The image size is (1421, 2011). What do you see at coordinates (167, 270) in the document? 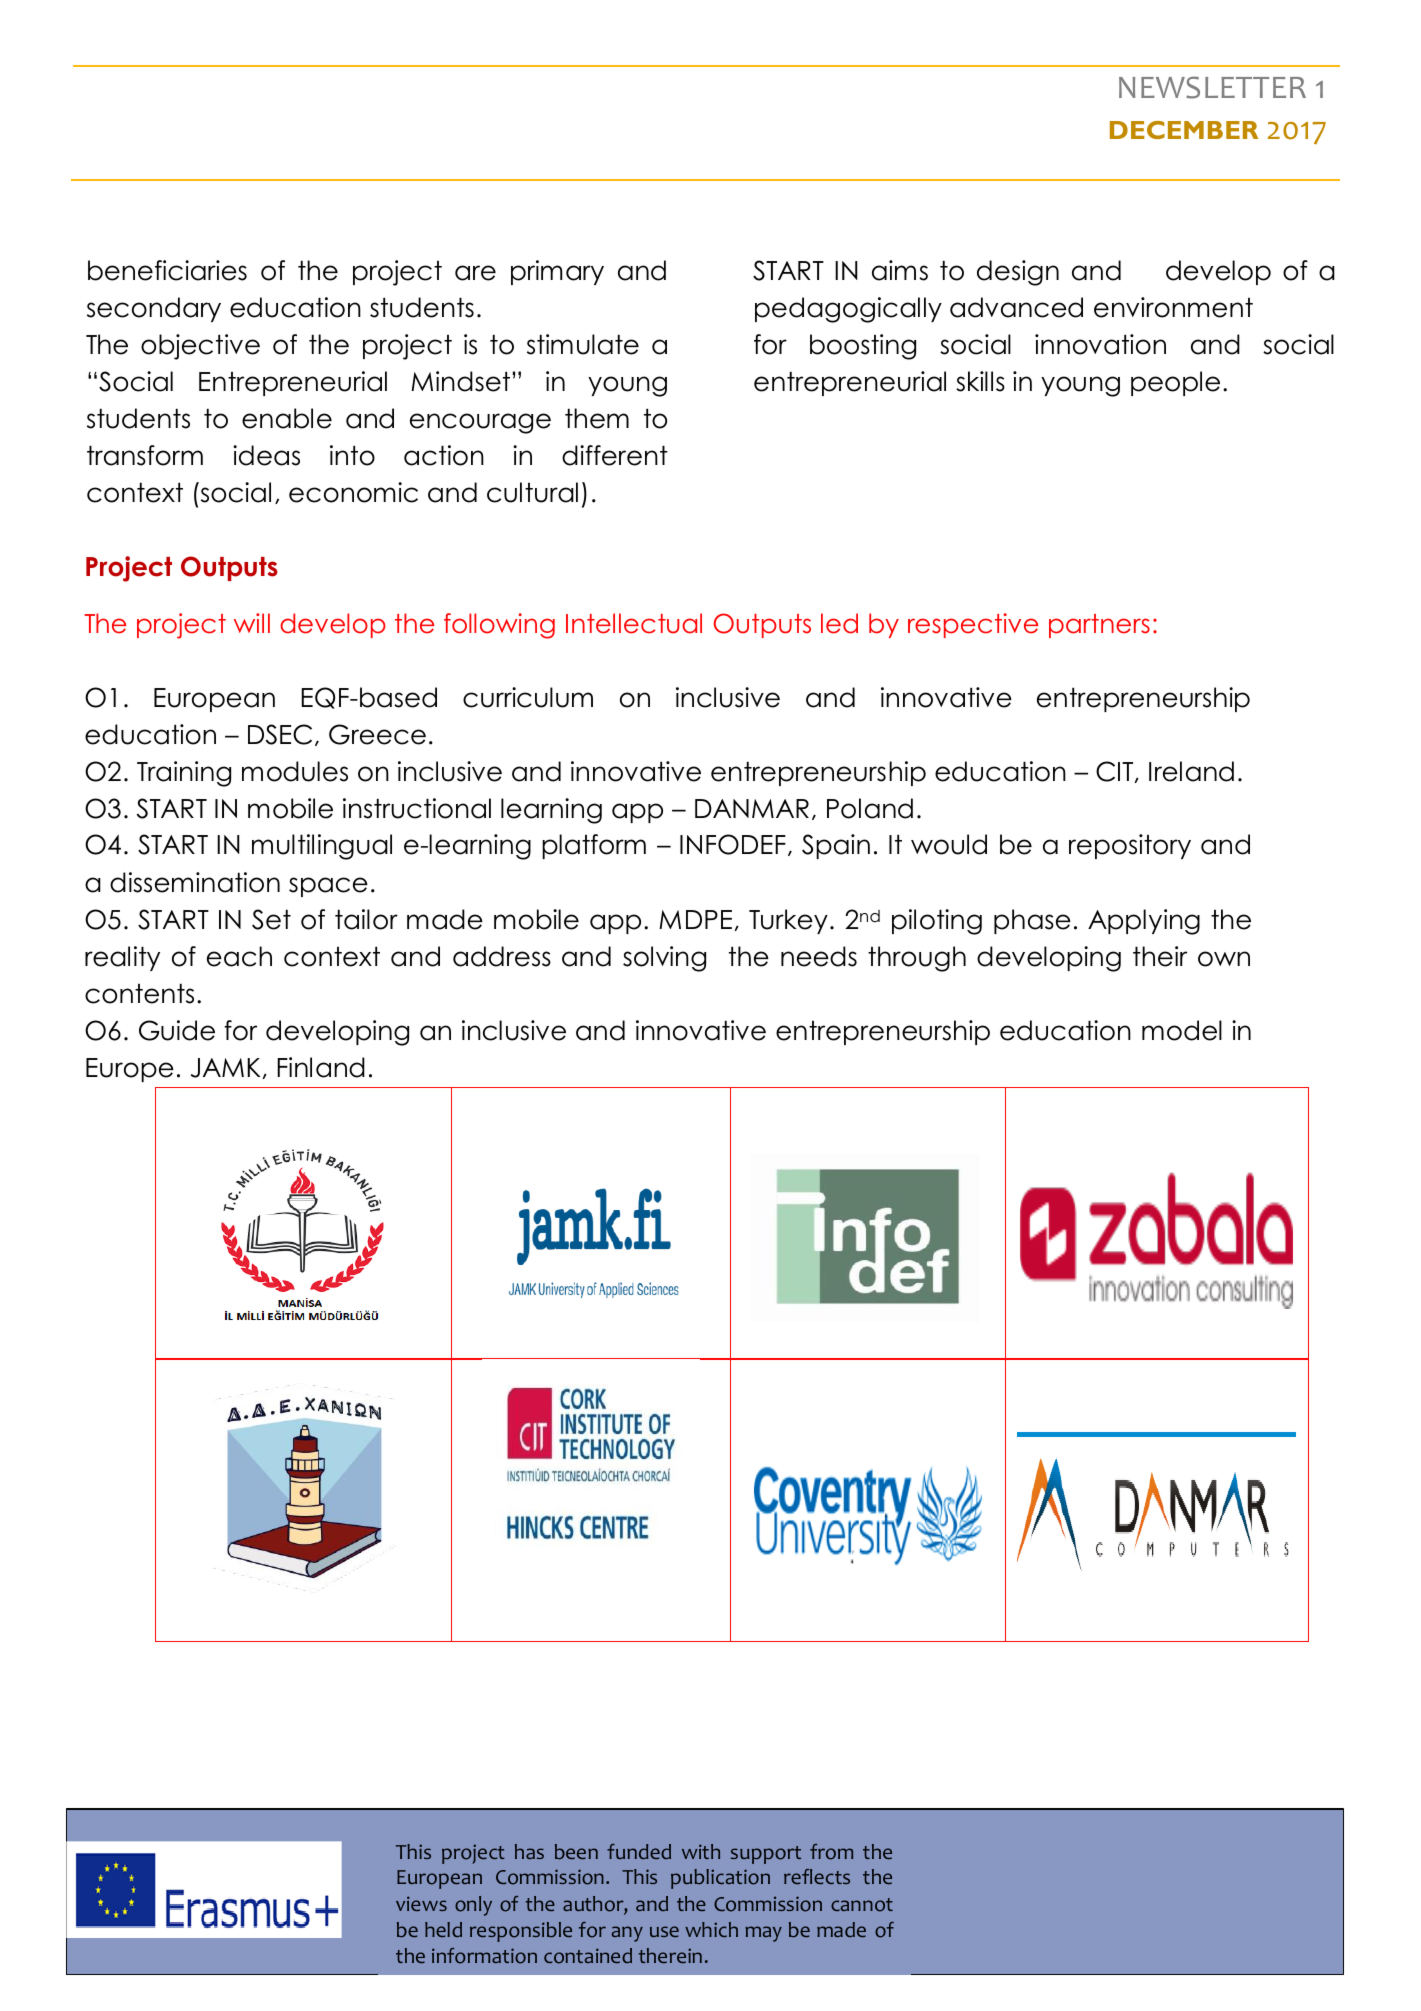
I see `beneficiaries` at bounding box center [167, 270].
